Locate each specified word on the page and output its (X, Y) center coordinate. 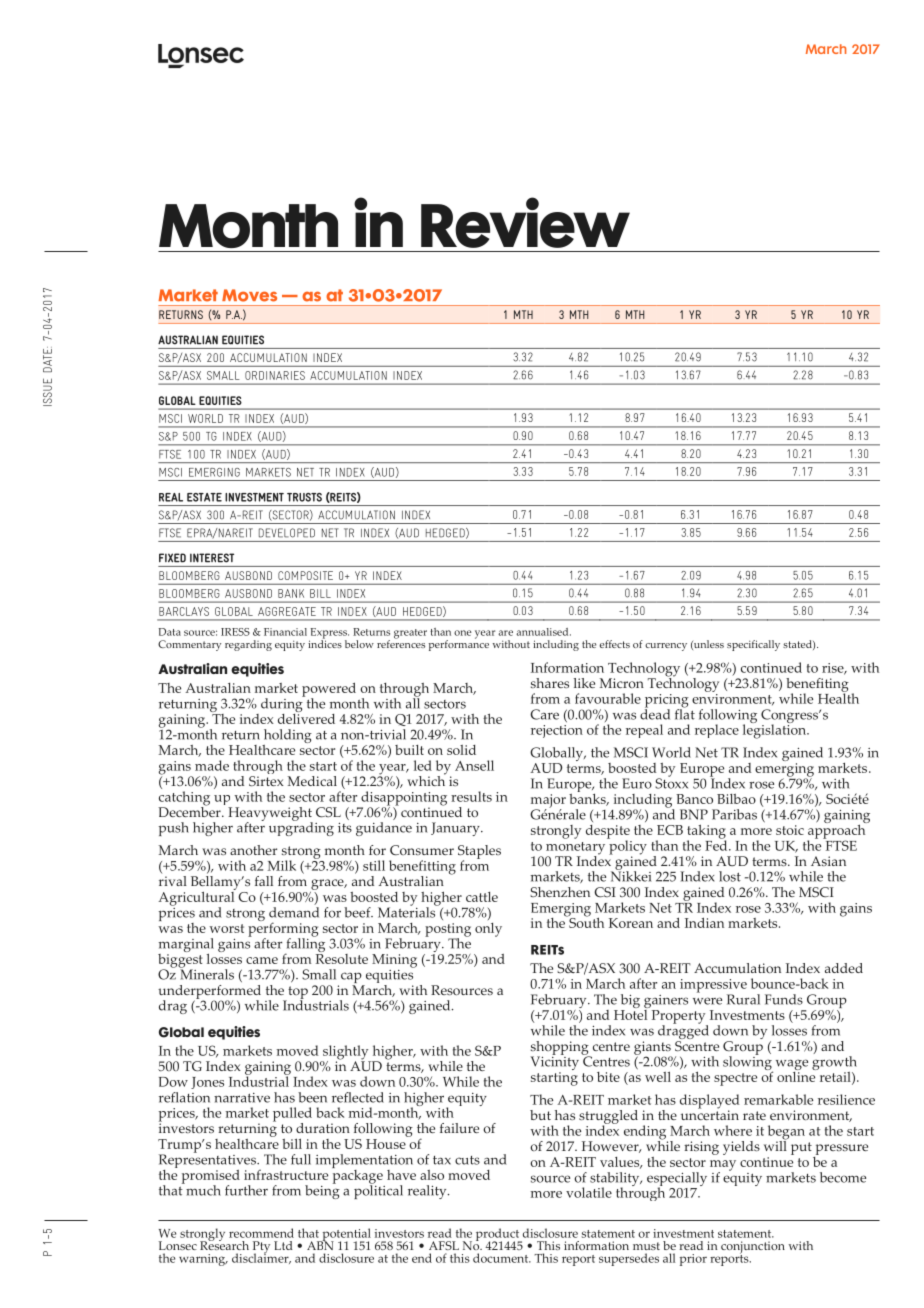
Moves (249, 295)
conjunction (753, 1248)
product (498, 1235)
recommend (261, 1233)
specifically (753, 645)
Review (525, 222)
